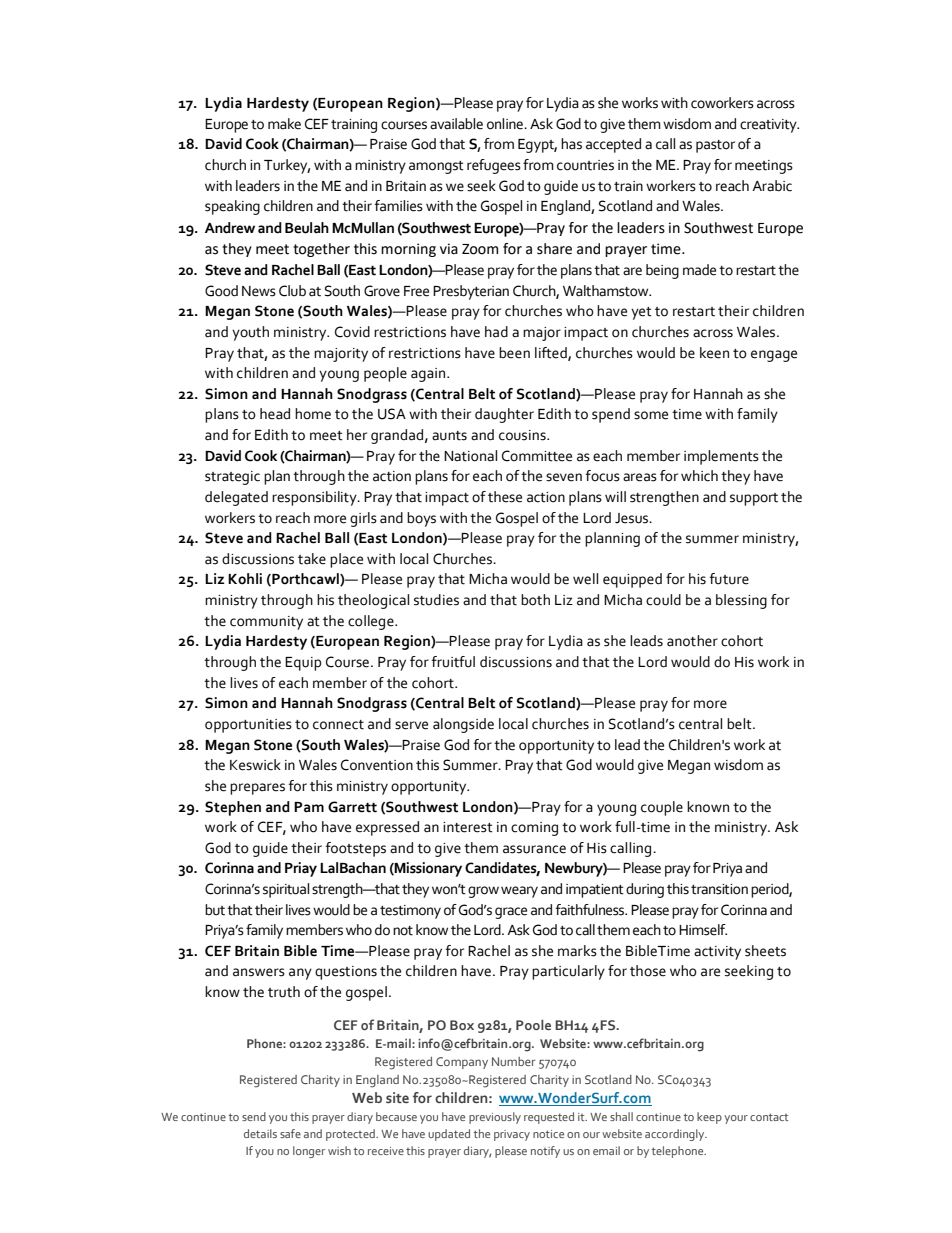 The image size is (952, 1233). I want to click on another, so click(692, 641).
